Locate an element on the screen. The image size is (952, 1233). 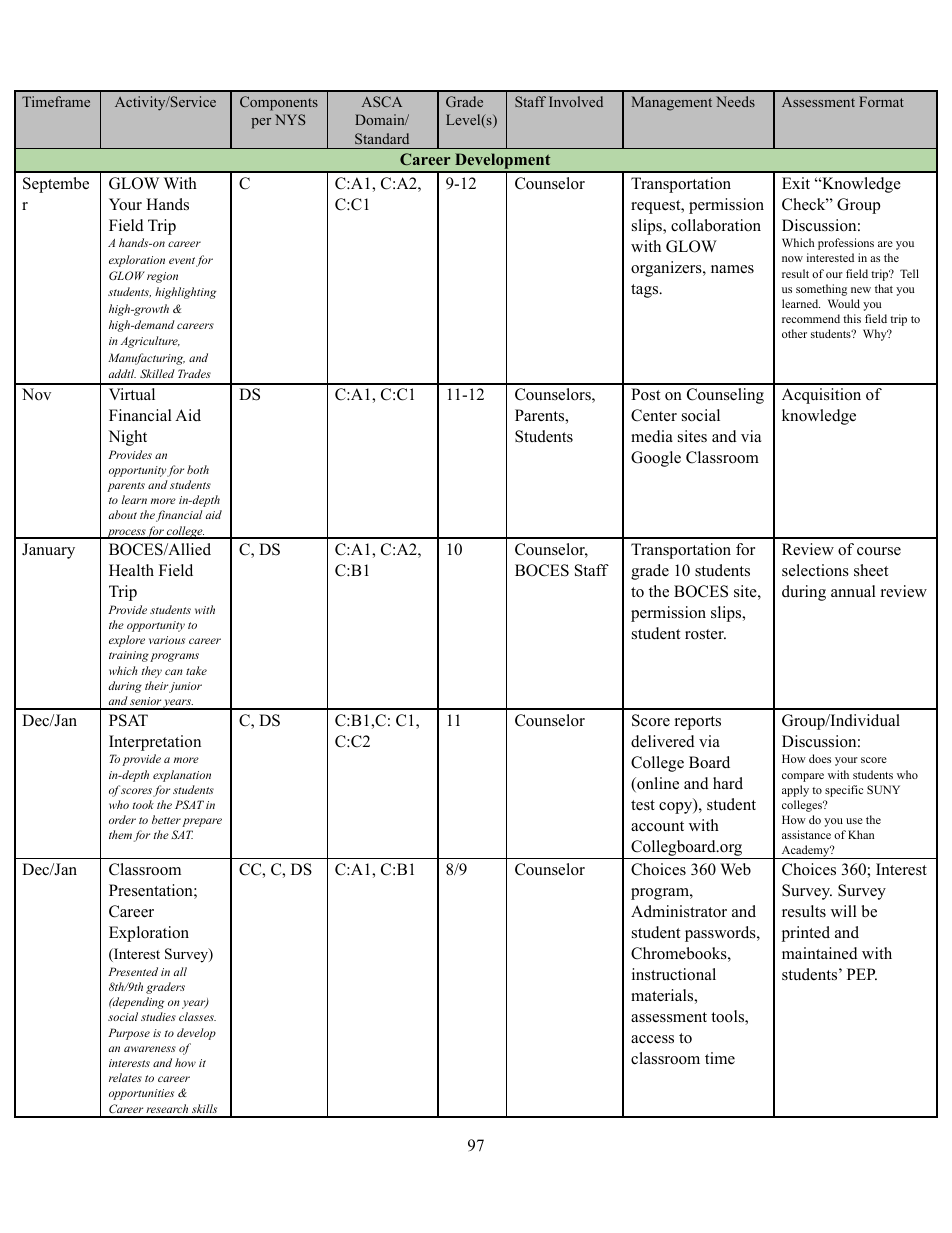
Standard is located at coordinates (382, 138).
